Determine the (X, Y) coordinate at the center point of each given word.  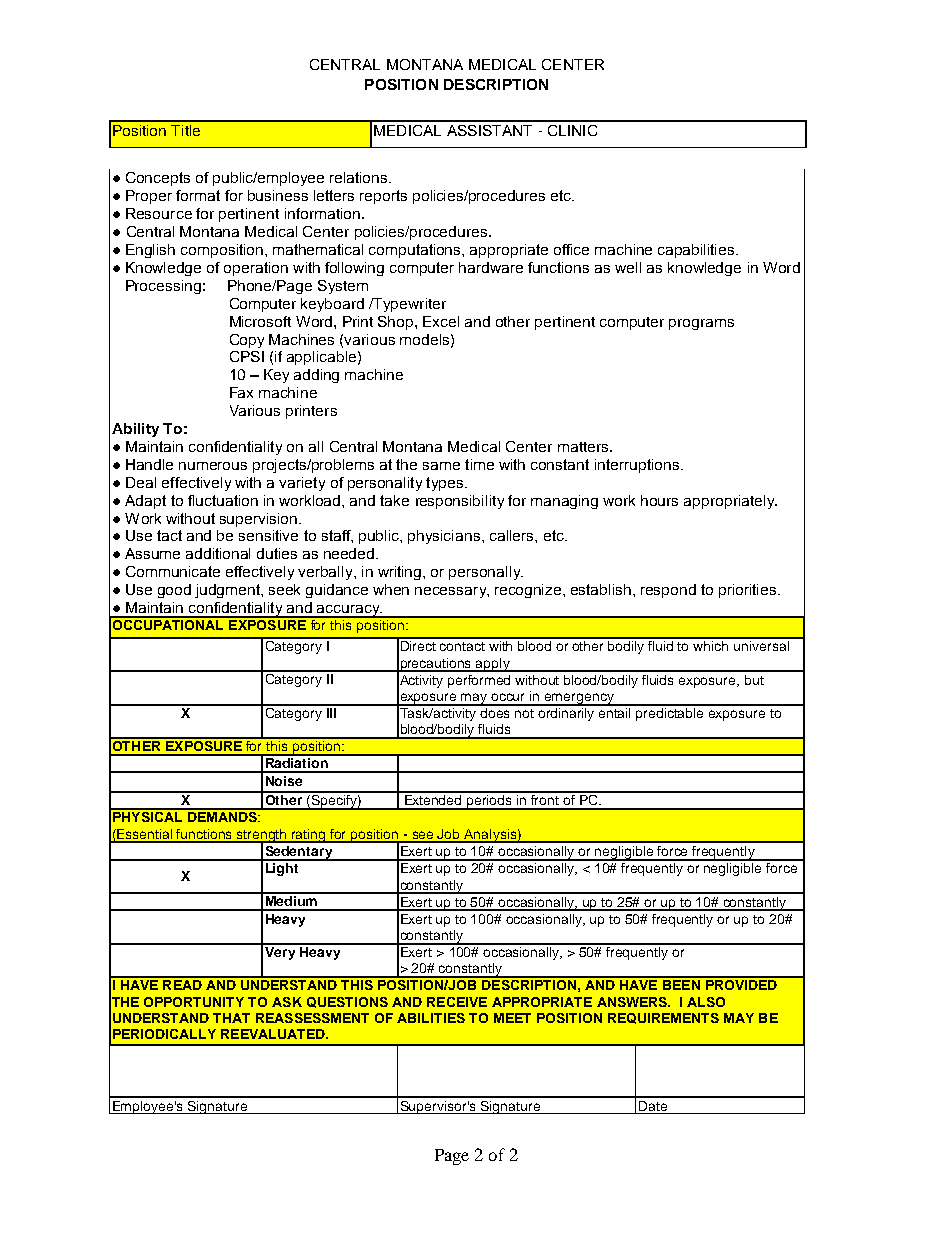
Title (185, 130)
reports (383, 197)
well (628, 267)
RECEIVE (457, 1002)
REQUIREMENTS (663, 1018)
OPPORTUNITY (194, 1002)
